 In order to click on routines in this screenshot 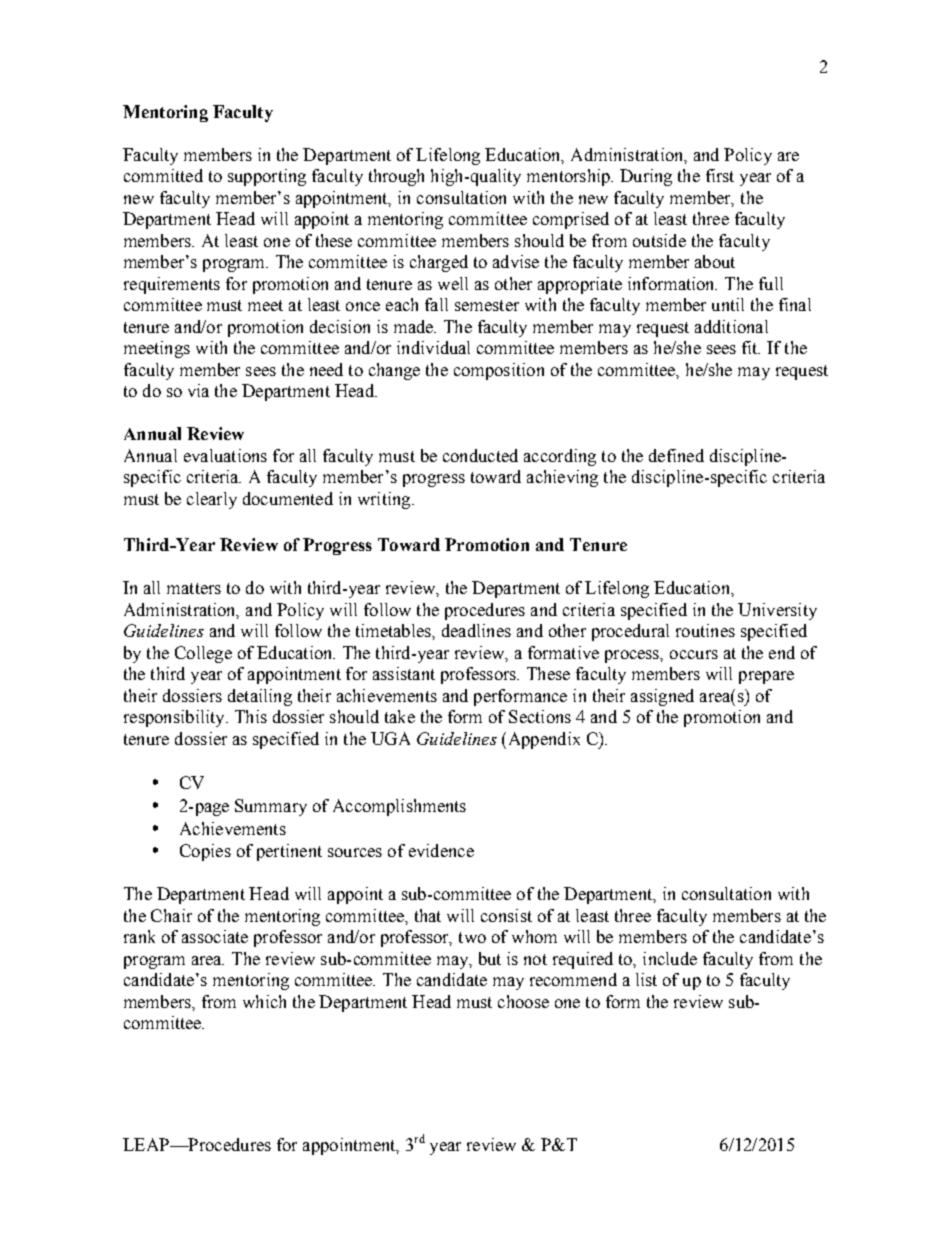, I will do `click(705, 630)`.
